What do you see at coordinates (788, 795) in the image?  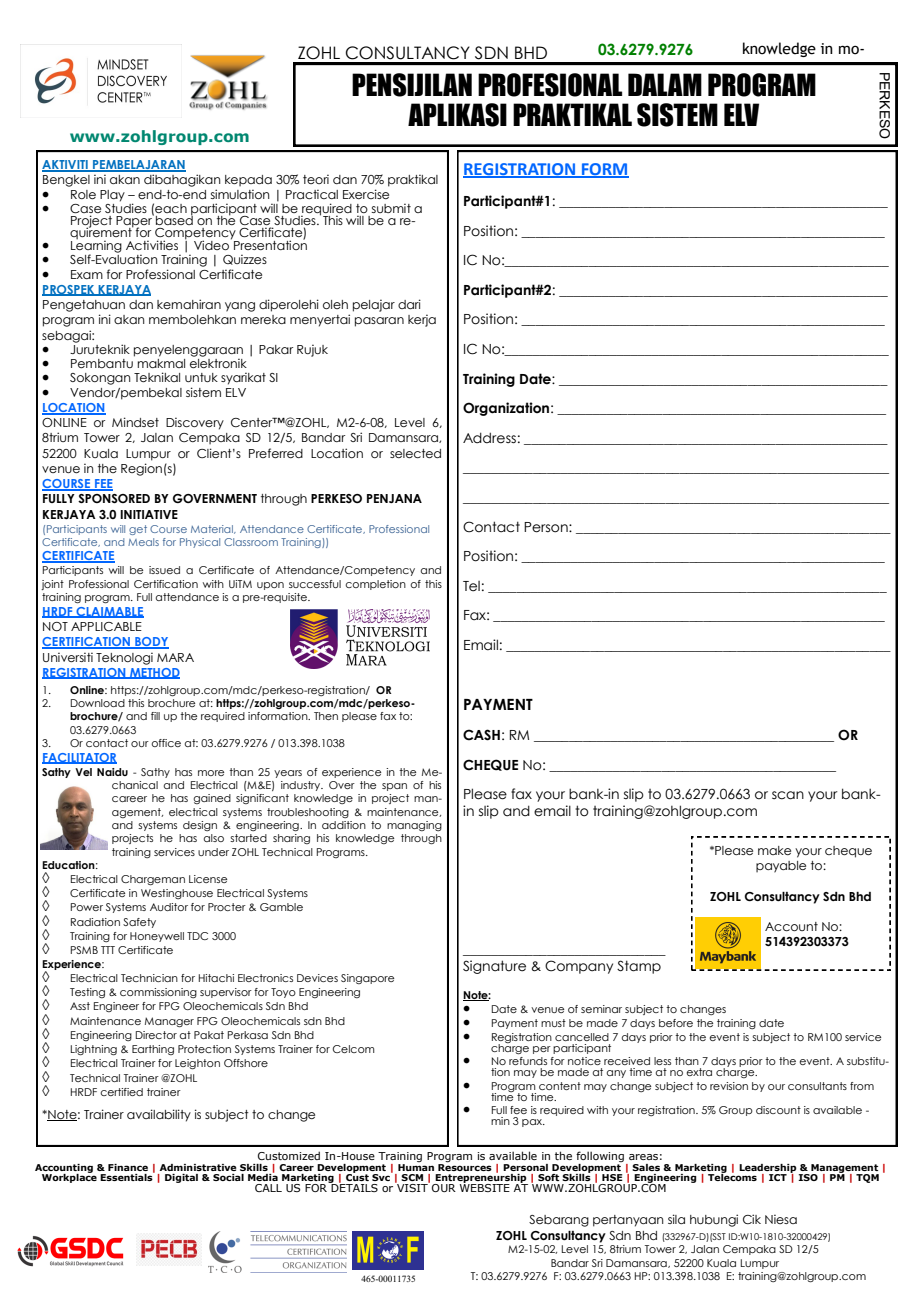 I see `scan` at bounding box center [788, 795].
